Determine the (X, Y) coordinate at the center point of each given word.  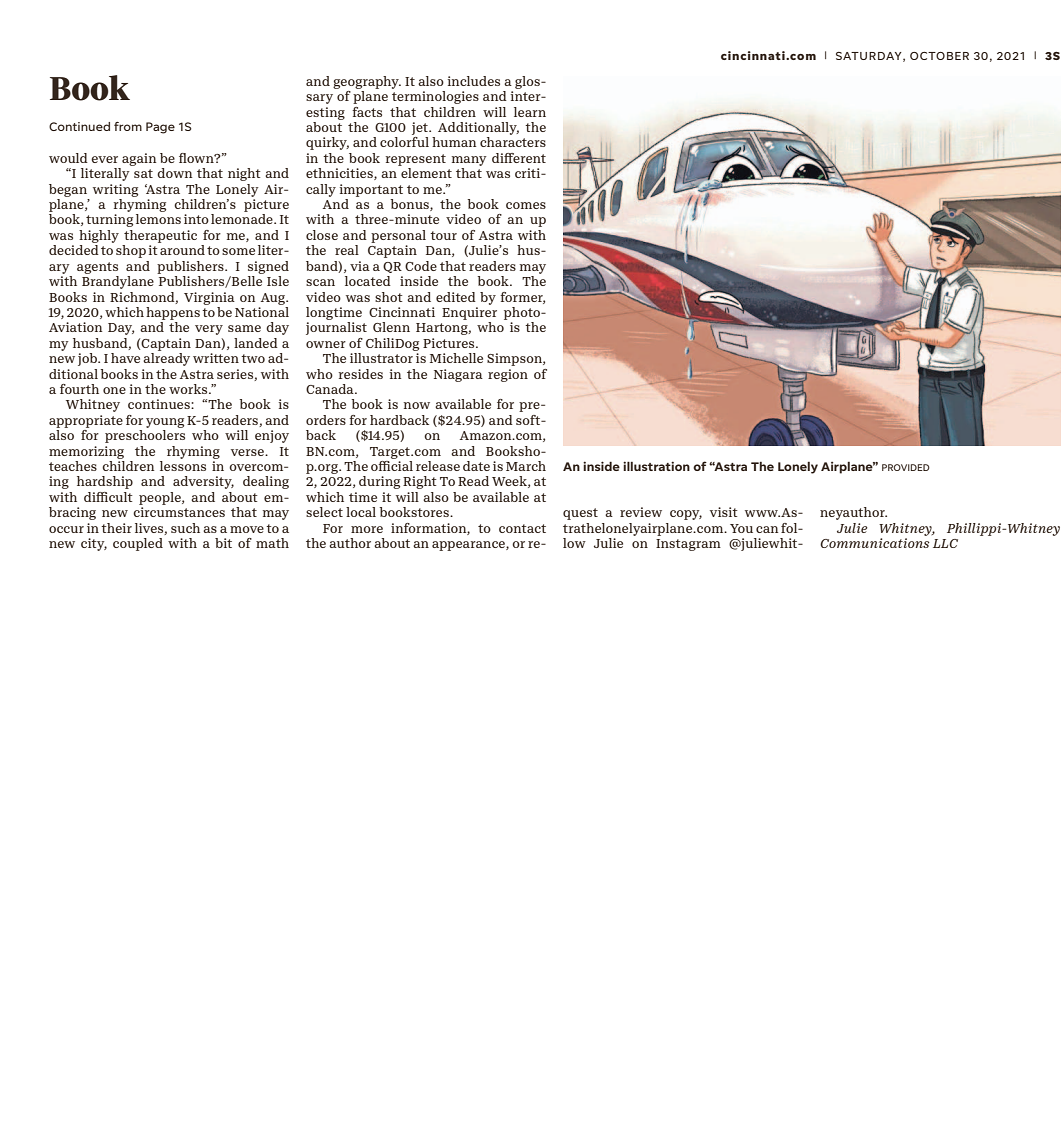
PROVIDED (906, 467)
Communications (875, 543)
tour (443, 235)
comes (526, 205)
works (189, 389)
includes (474, 81)
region (508, 375)
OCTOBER (939, 56)
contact (522, 528)
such (185, 528)
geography (367, 82)
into (196, 219)
